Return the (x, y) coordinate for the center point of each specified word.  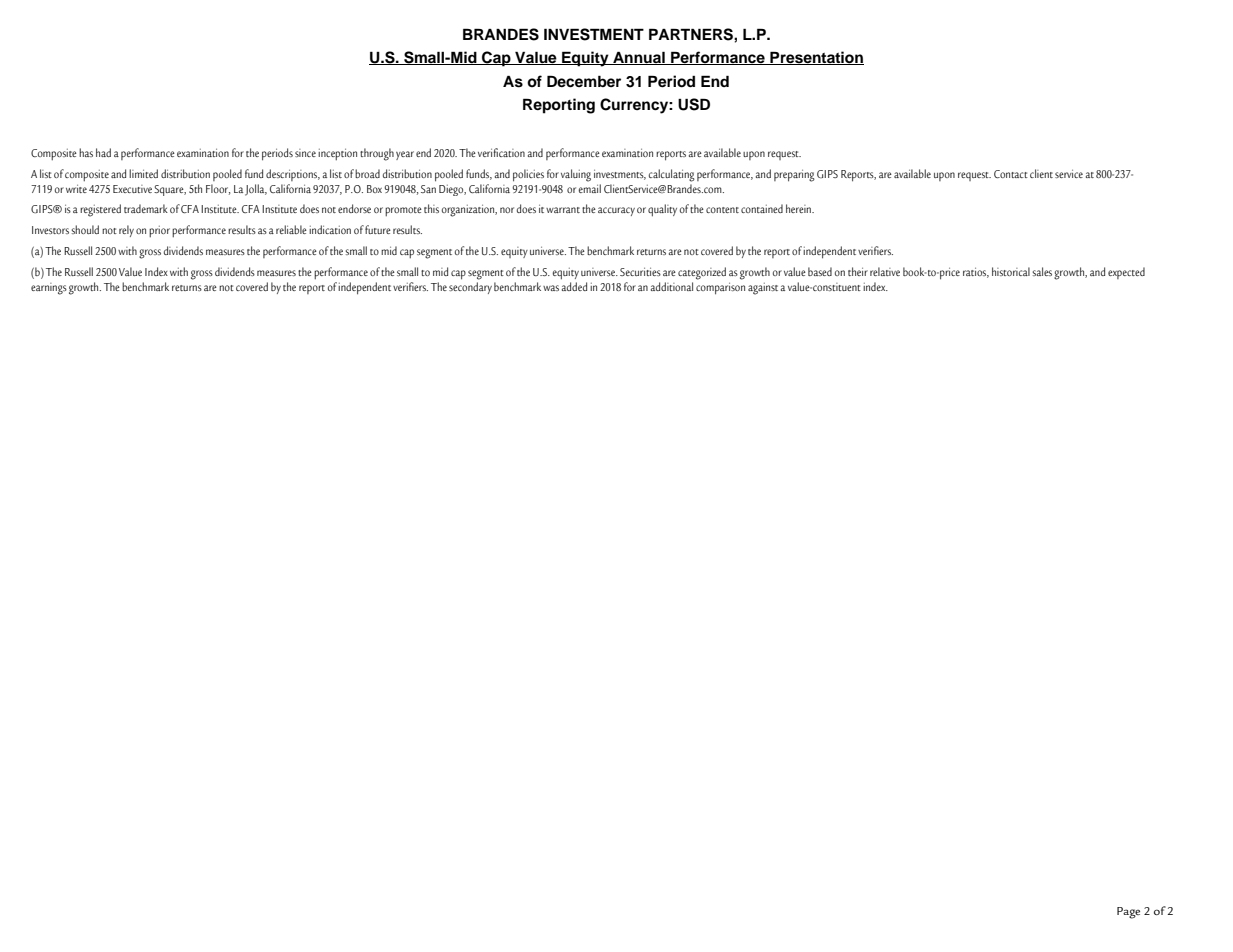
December (584, 81)
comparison (720, 288)
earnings (49, 289)
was (551, 288)
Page (1128, 913)
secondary (470, 288)
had (103, 152)
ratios (976, 272)
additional (672, 286)
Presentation (816, 58)
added (574, 286)
